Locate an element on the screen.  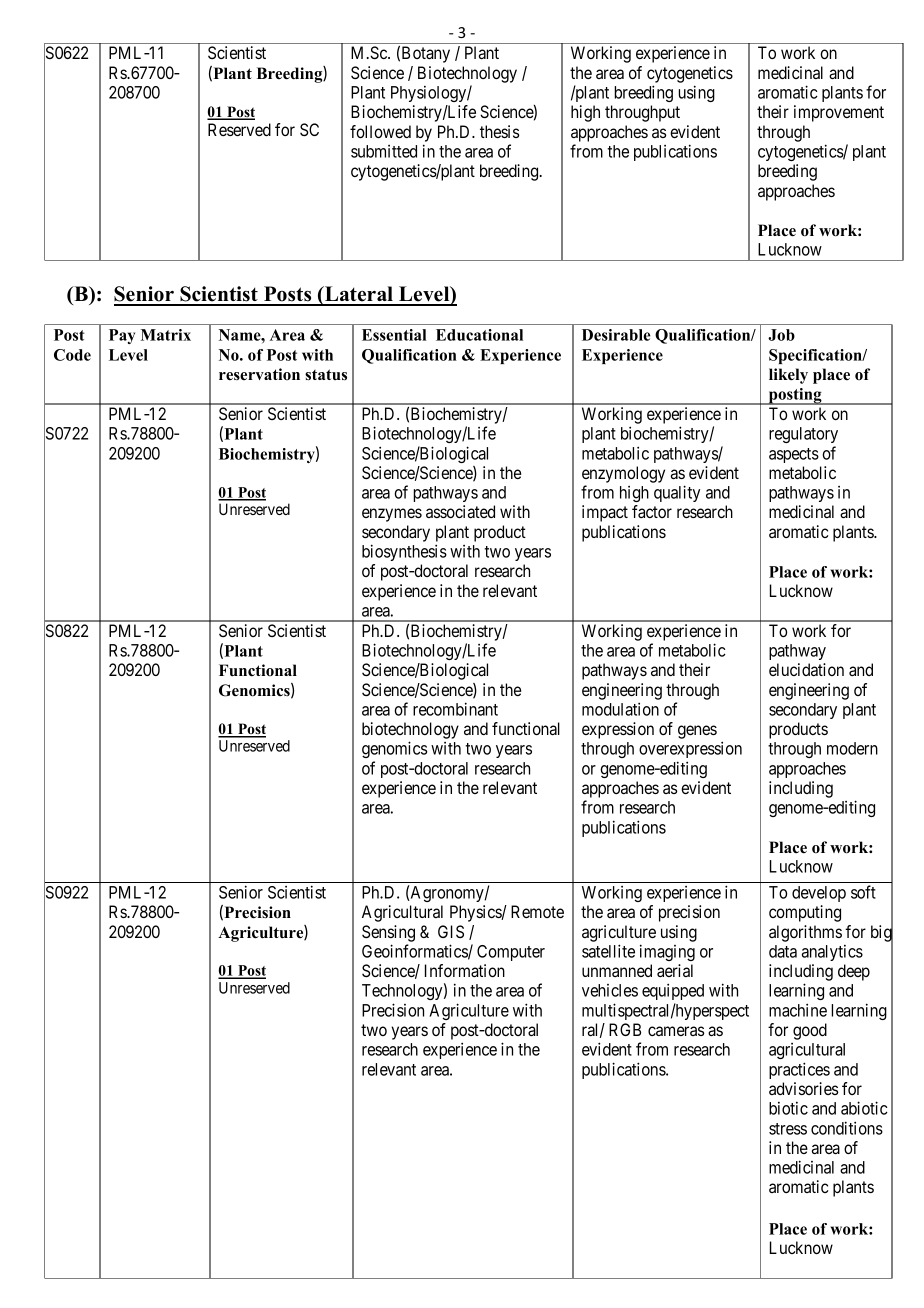
Information is located at coordinates (465, 970).
